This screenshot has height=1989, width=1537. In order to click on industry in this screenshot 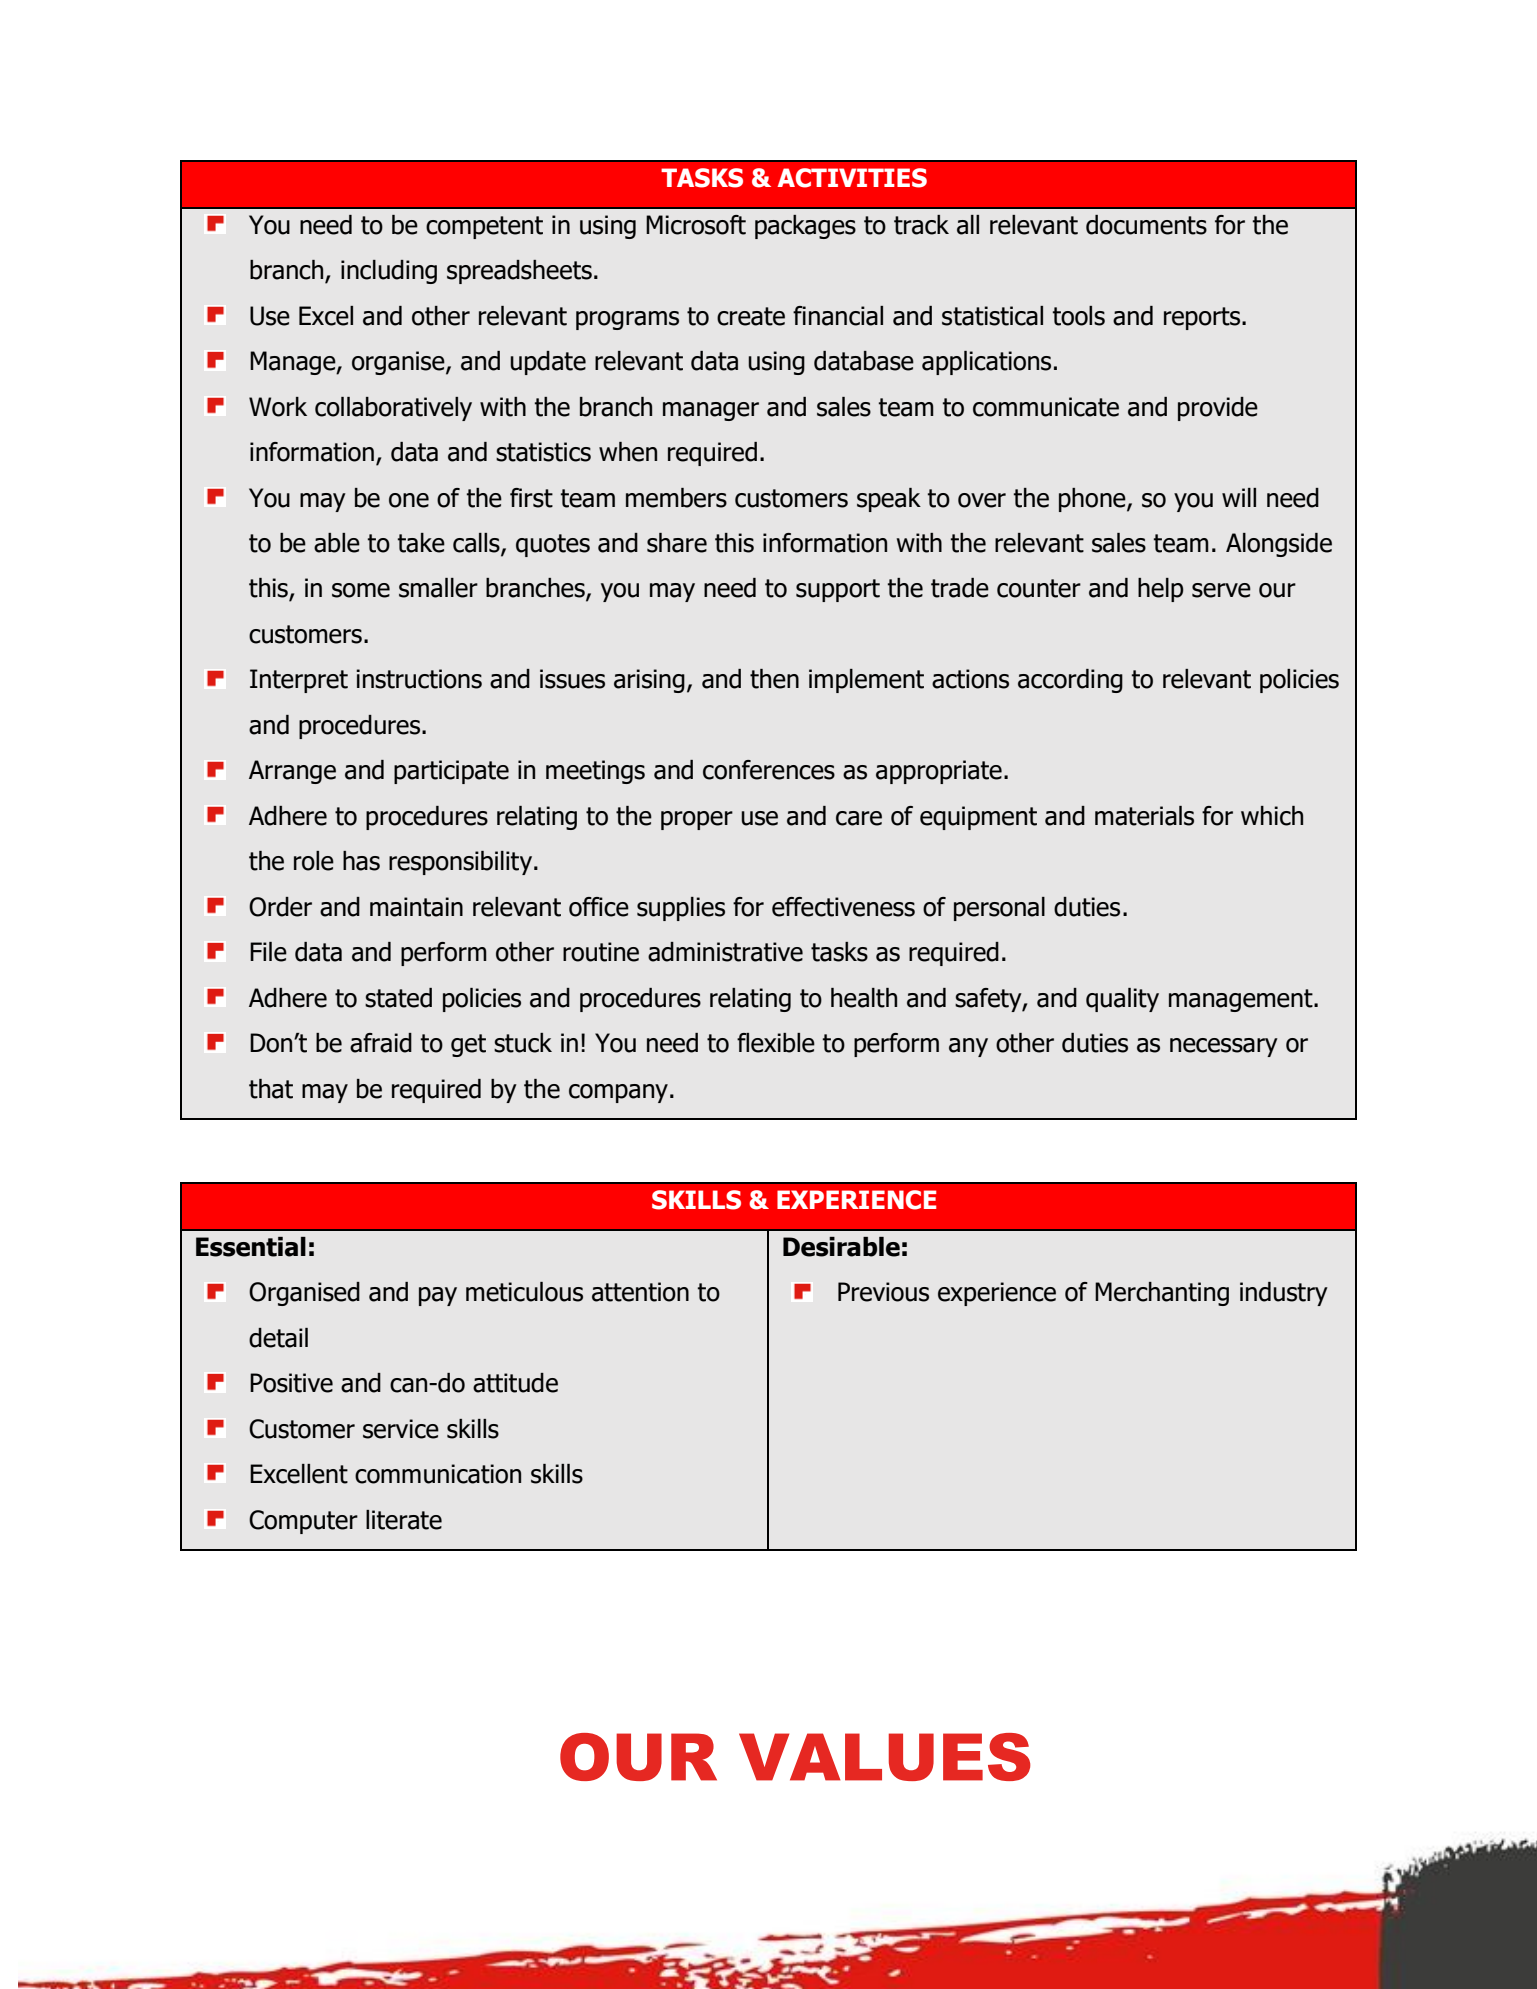, I will do `click(1284, 1294)`.
